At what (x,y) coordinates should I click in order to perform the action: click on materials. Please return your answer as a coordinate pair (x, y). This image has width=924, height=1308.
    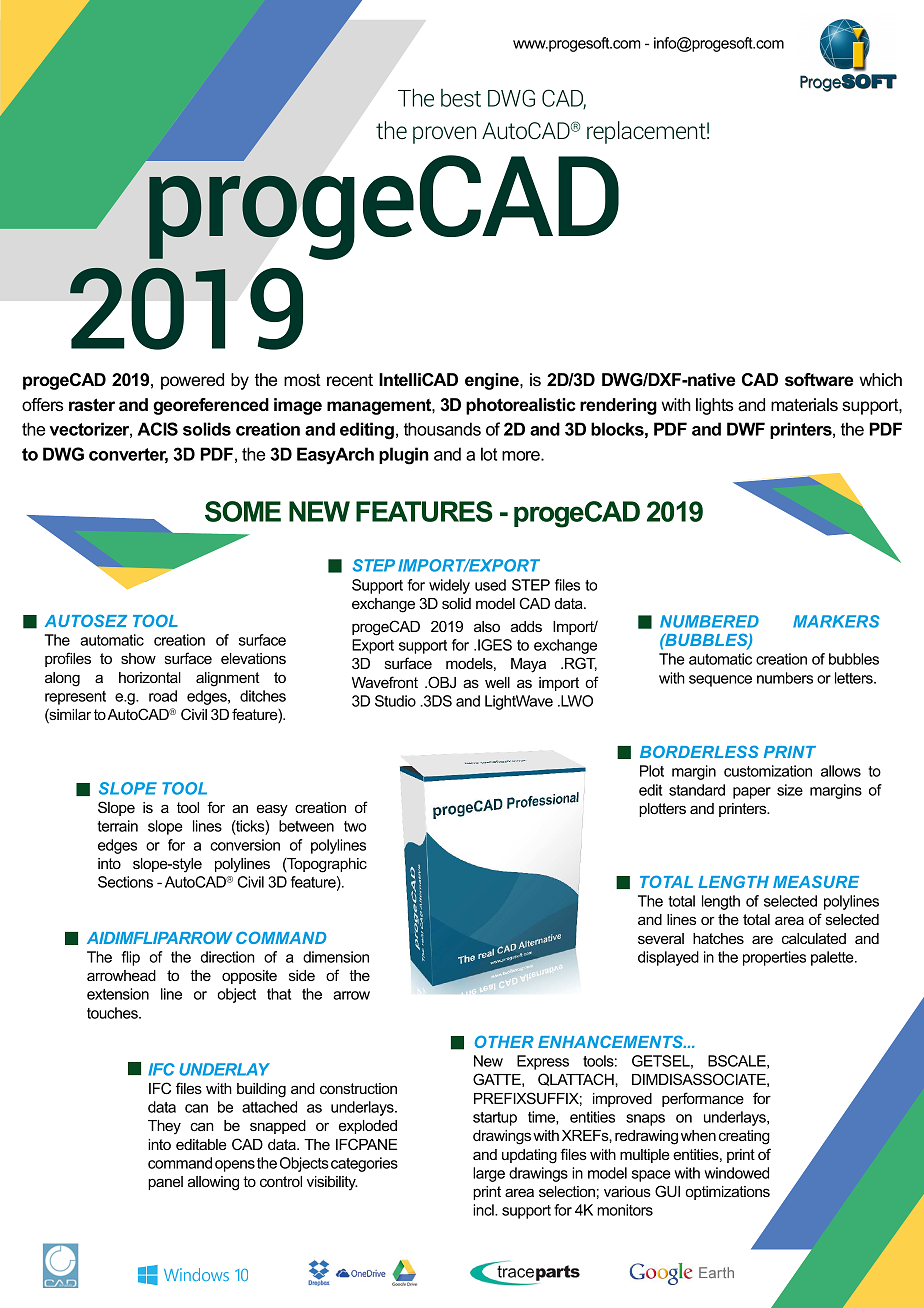
    Looking at the image, I should click on (804, 405).
